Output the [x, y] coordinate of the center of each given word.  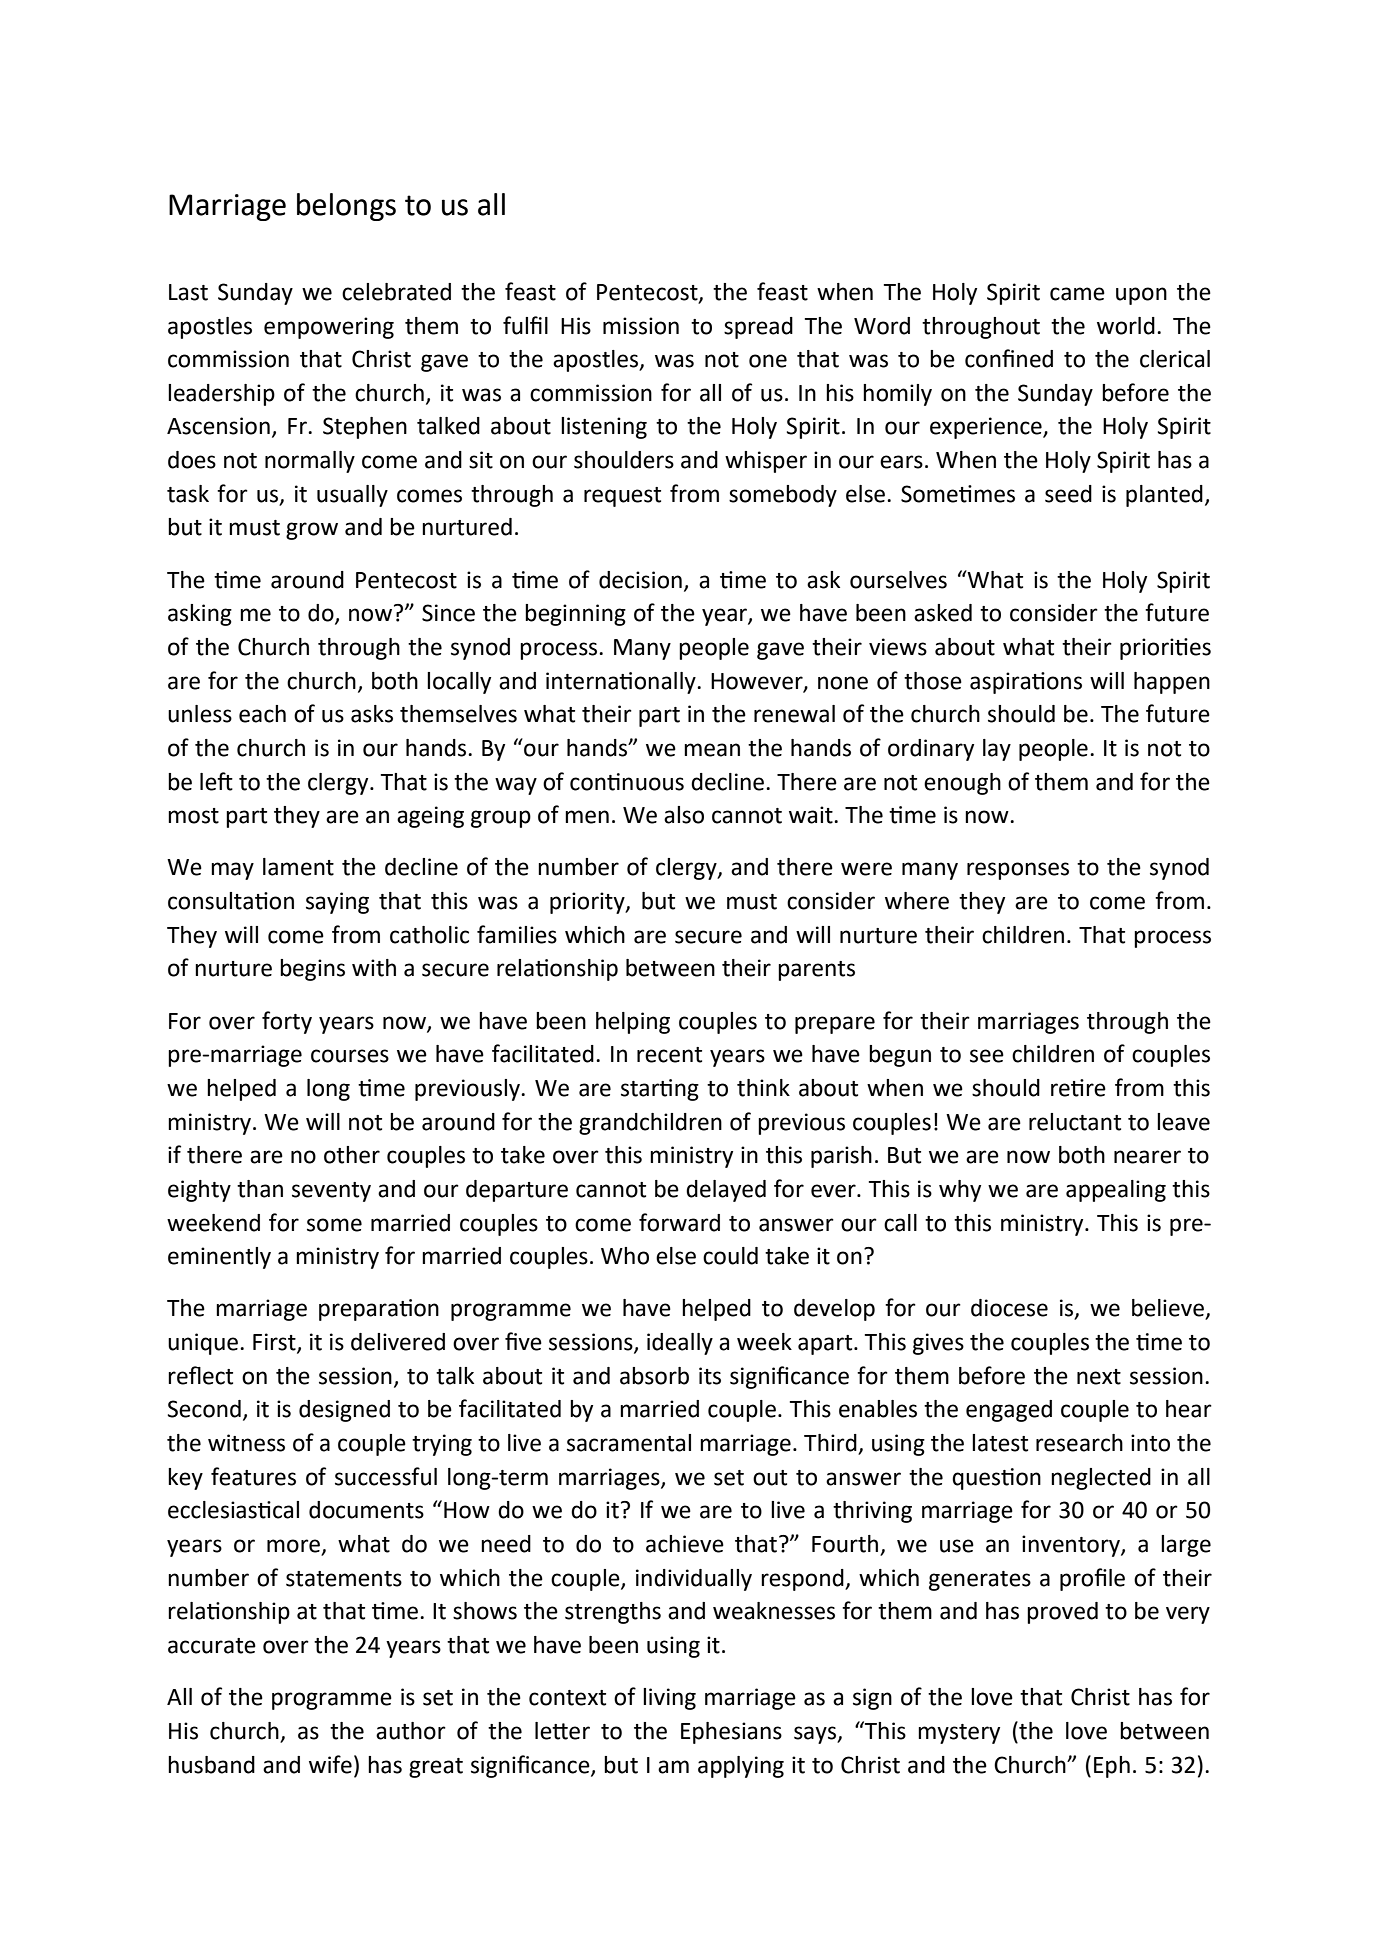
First [275, 1343]
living [669, 1699]
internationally [622, 683]
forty [287, 1022]
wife [330, 1764]
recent [669, 1055]
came [1077, 294]
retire [1078, 1088]
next [1099, 1377]
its [710, 1376]
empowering [329, 328]
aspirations [1026, 683]
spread [758, 328]
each [262, 714]
